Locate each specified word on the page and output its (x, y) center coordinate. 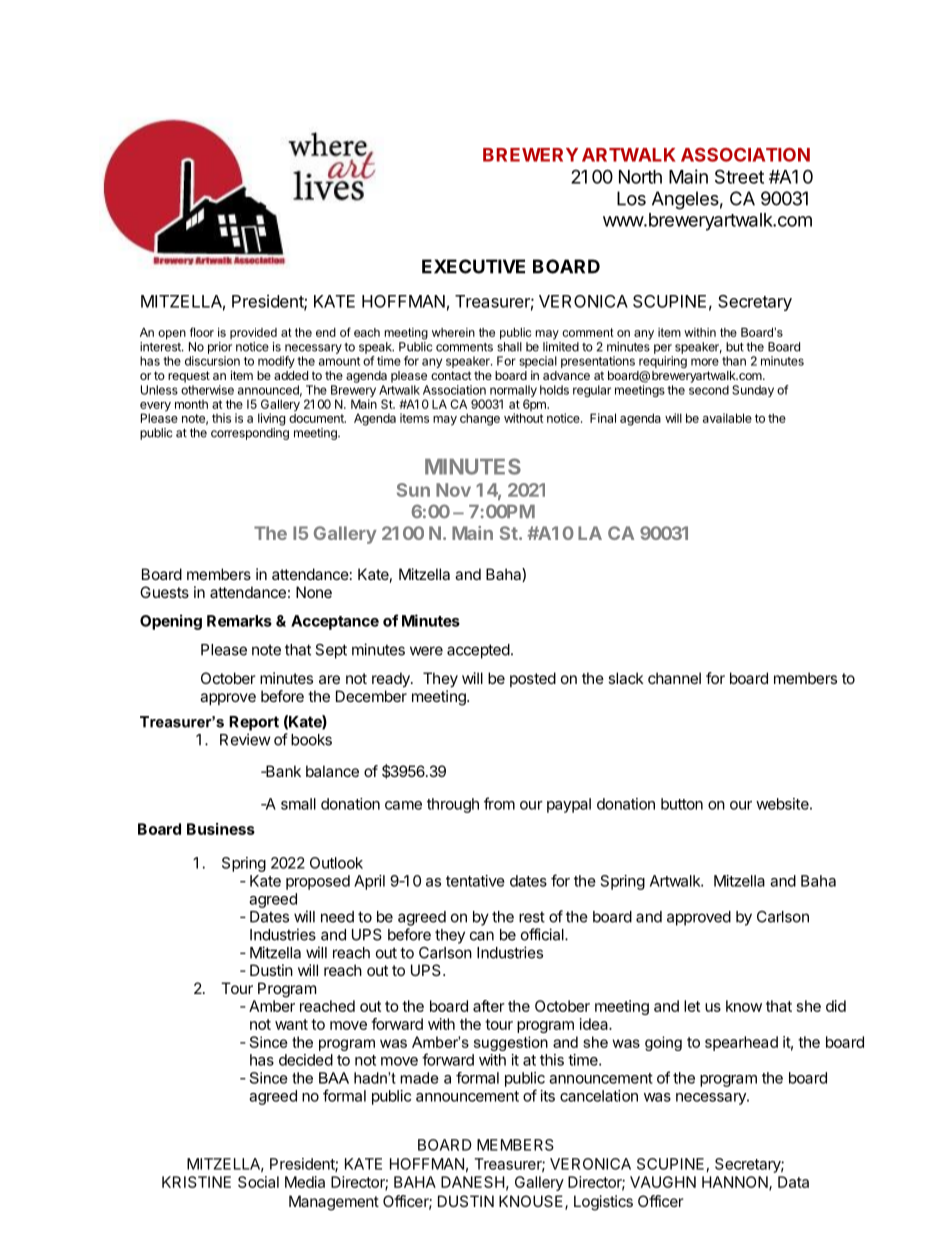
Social (258, 1182)
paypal (569, 805)
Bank (282, 771)
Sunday (753, 391)
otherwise (207, 390)
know (744, 1006)
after (489, 1006)
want (291, 1024)
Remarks (239, 621)
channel (674, 678)
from (499, 803)
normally (512, 392)
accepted (478, 651)
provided (253, 333)
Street (739, 176)
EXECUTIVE (473, 266)
